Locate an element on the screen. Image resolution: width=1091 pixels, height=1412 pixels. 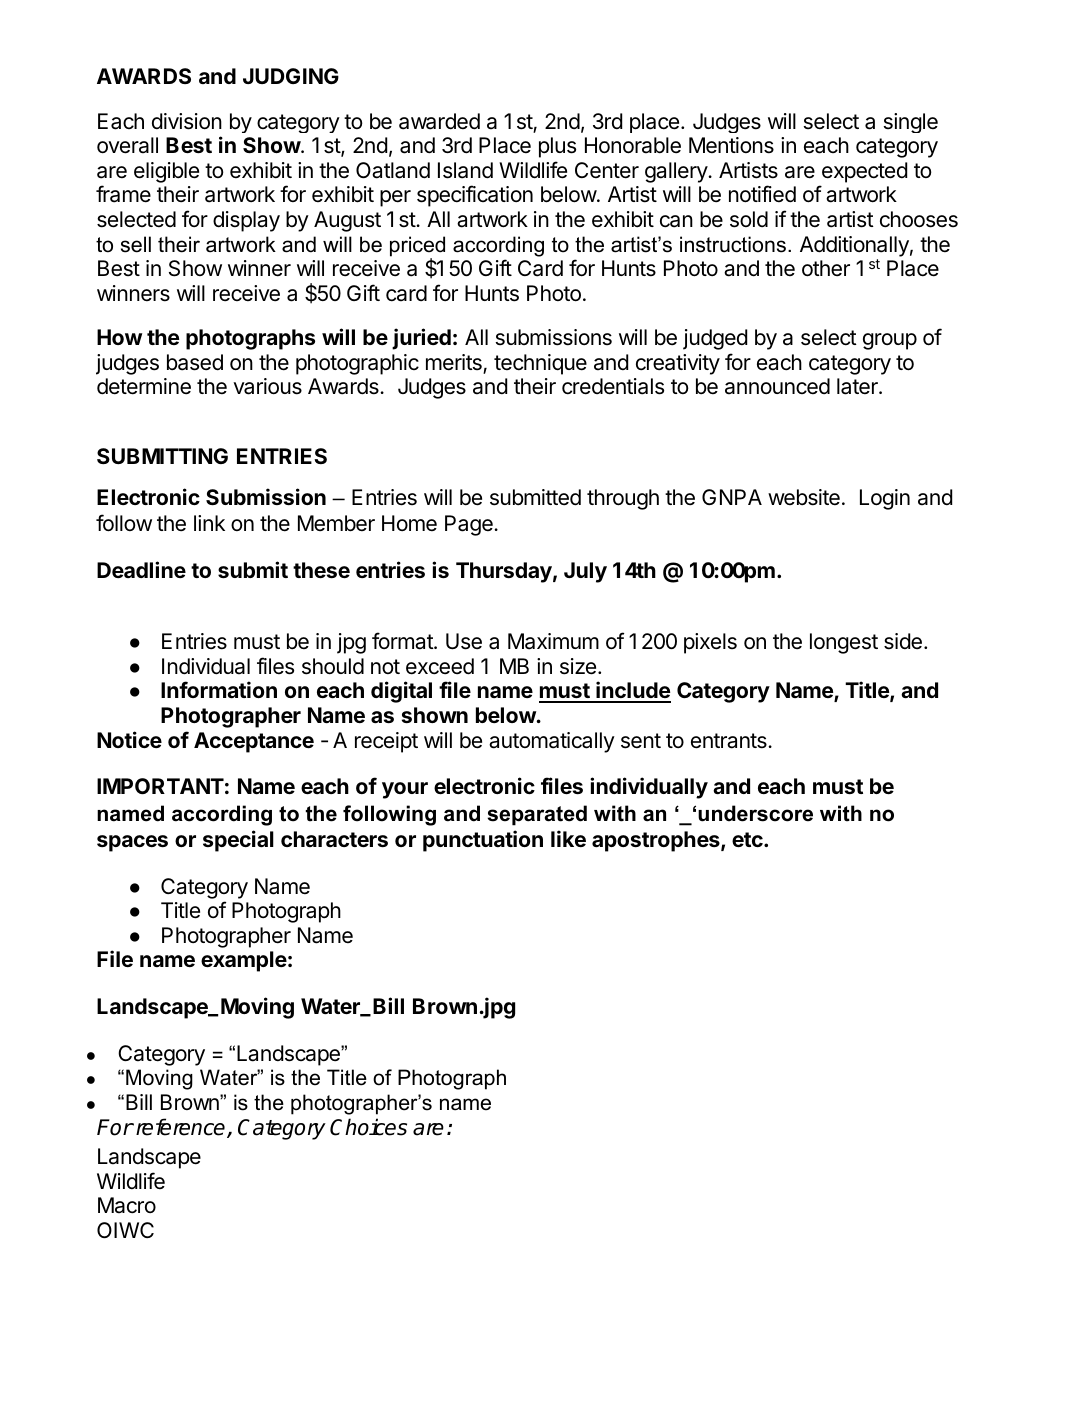
reference is located at coordinates (182, 1128).
